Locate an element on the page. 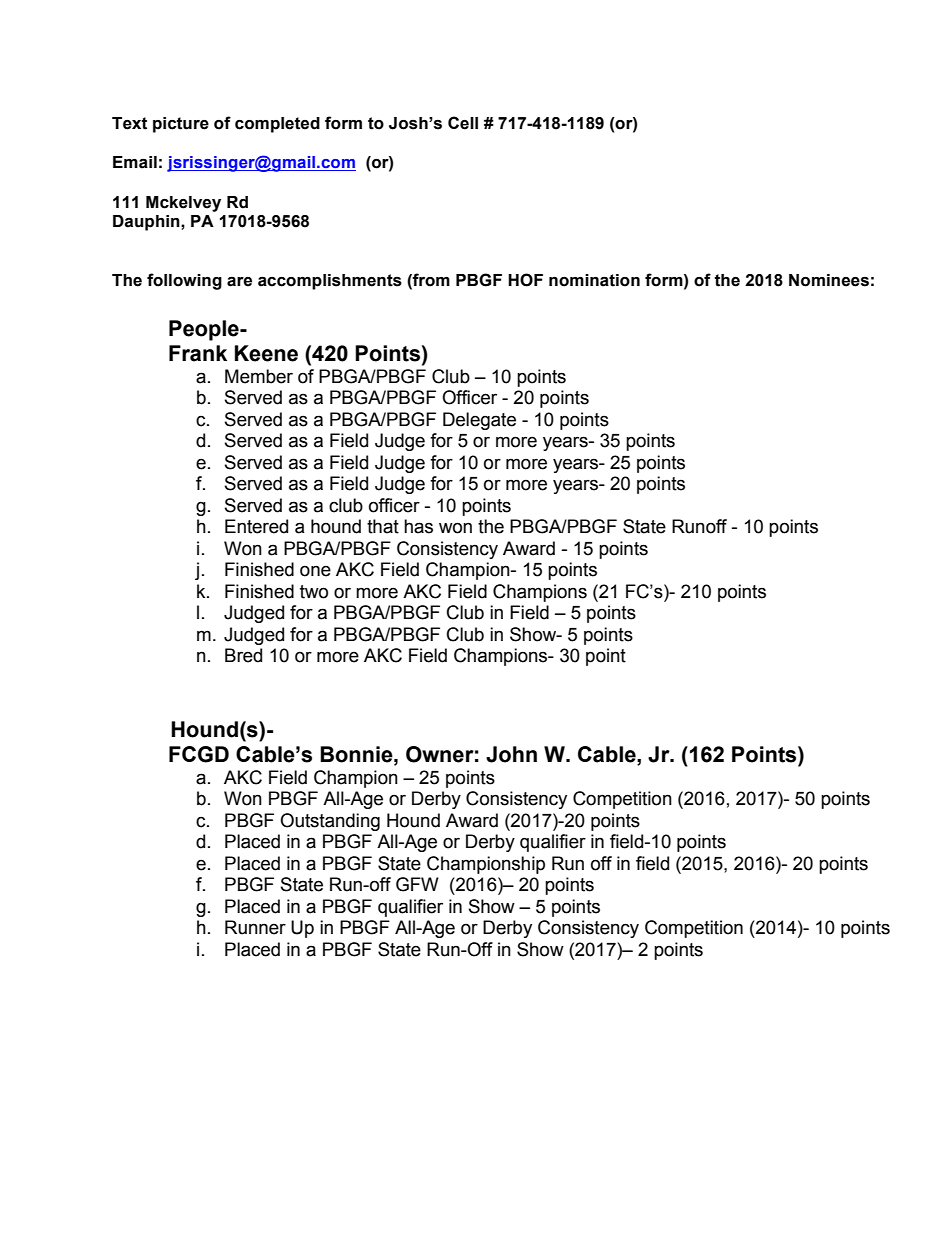 This image has height=1233, width=952. Cell is located at coordinates (463, 123).
